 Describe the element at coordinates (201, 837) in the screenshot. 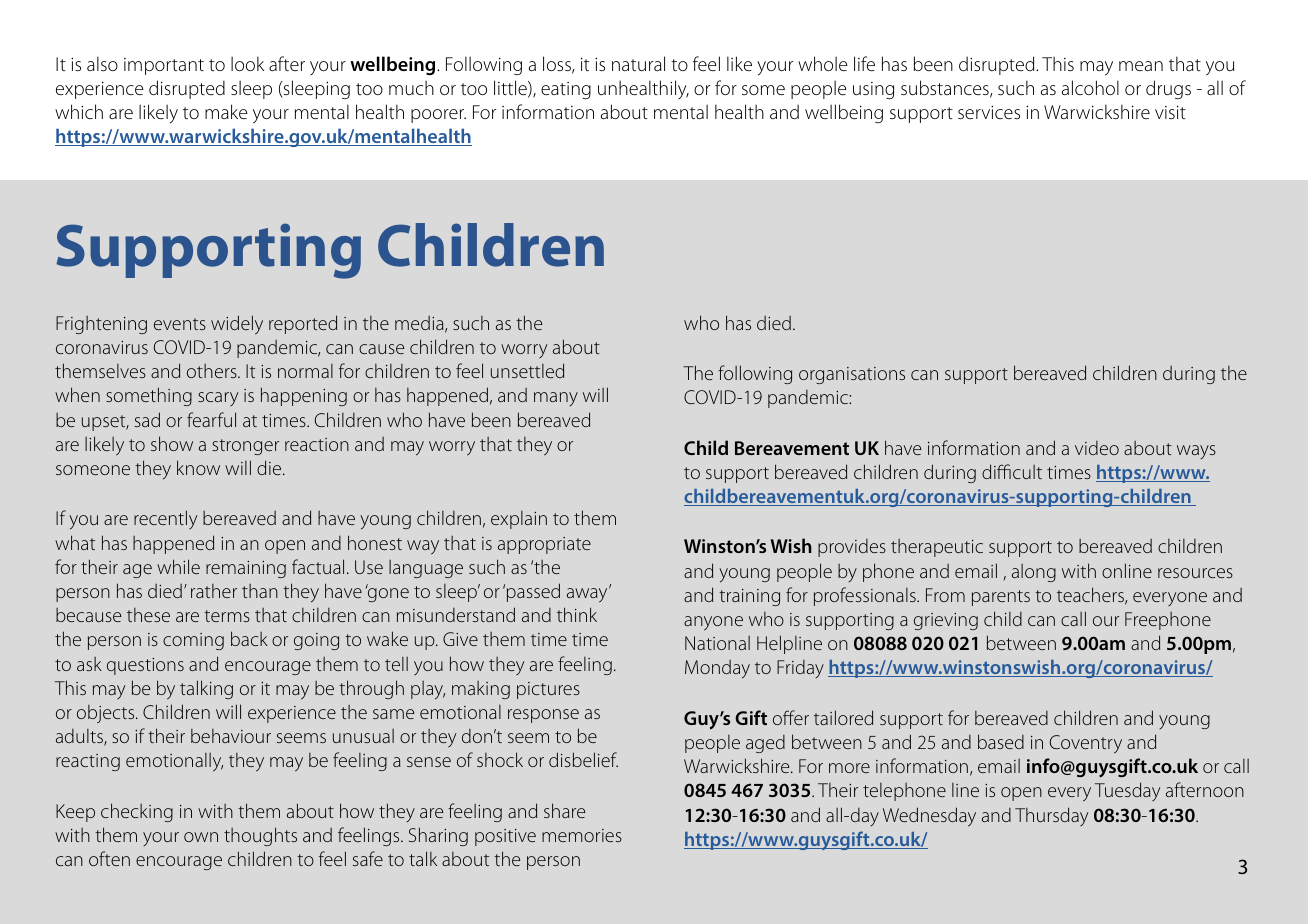

I see `own` at that location.
